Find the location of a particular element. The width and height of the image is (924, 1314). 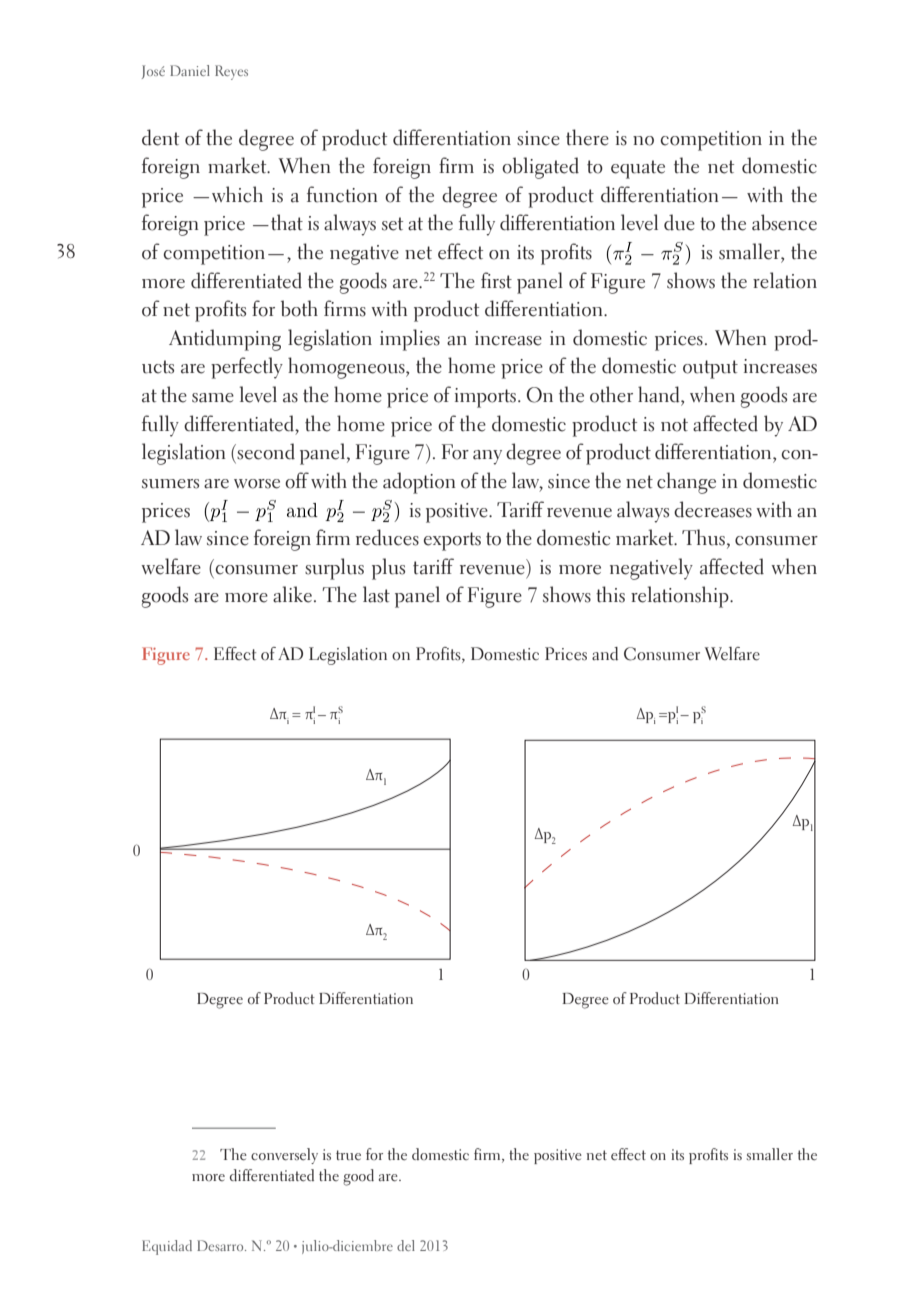

obligated is located at coordinates (540, 168).
